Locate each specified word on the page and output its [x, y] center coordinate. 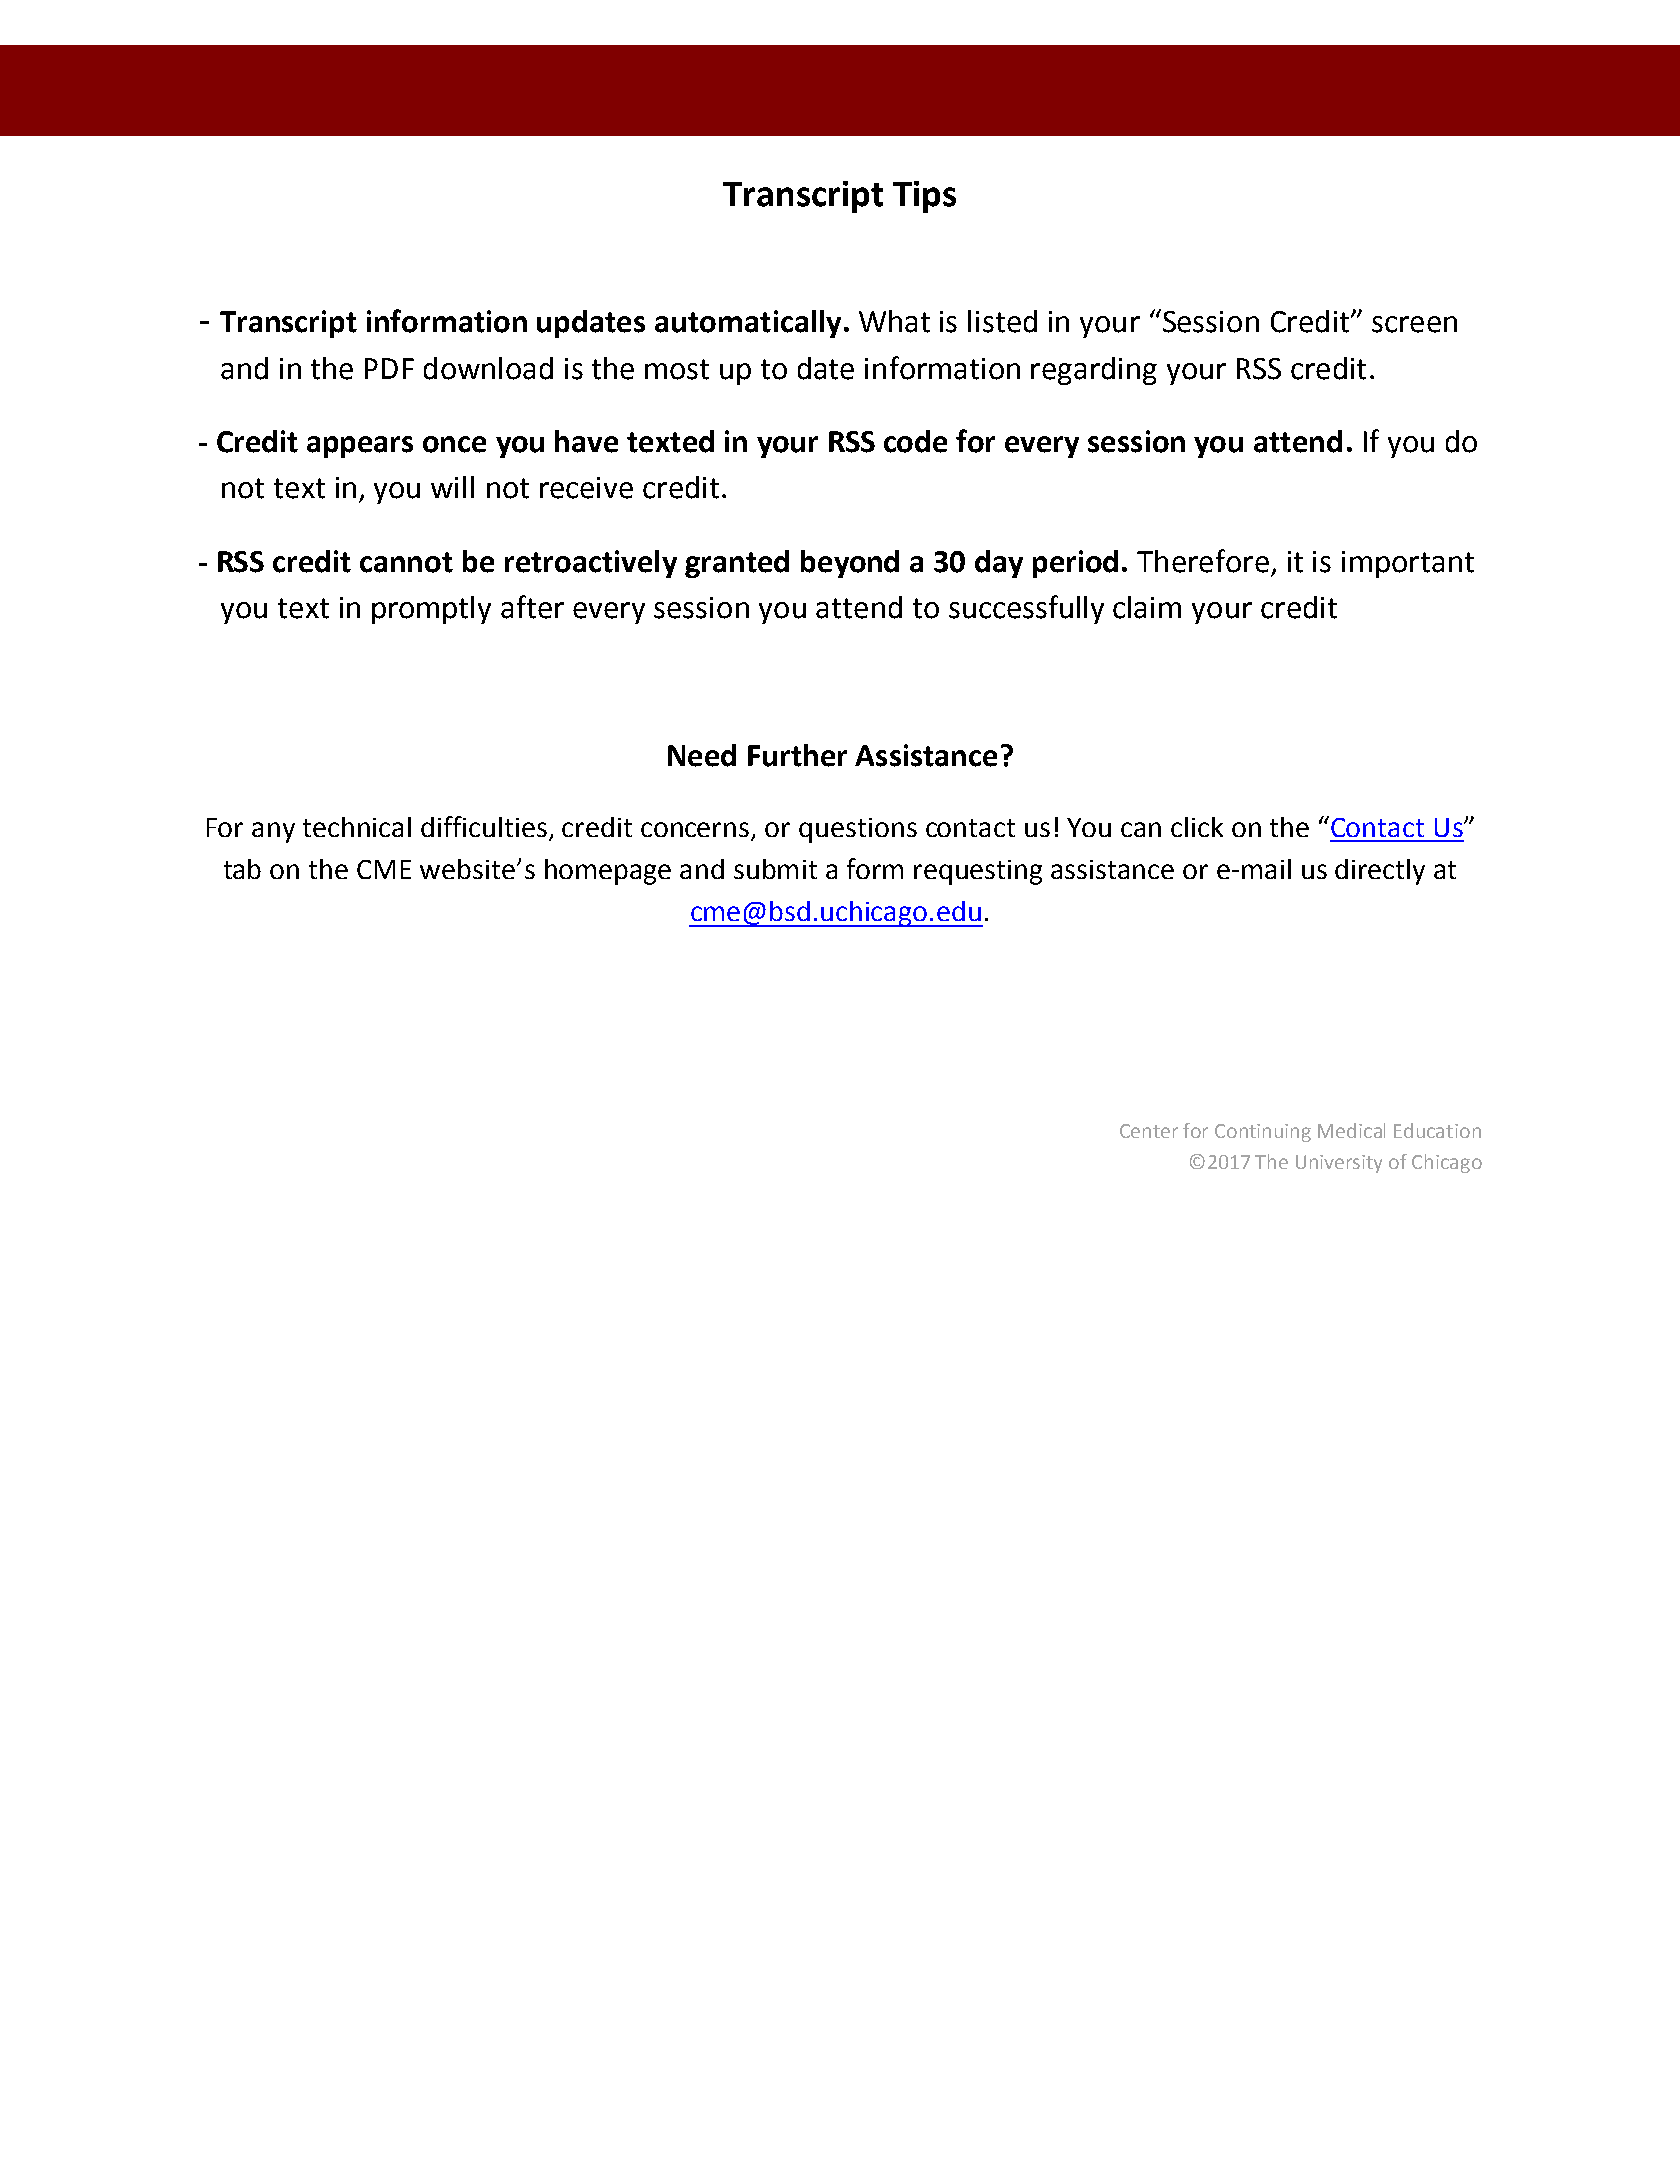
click [1197, 827]
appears [360, 447]
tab [242, 869]
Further [797, 755]
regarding [1094, 371]
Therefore [1203, 561]
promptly [431, 610]
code [915, 441]
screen [1414, 324]
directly [1380, 872]
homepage [608, 872]
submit [775, 869]
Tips [924, 197]
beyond [850, 564]
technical [357, 827]
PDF [389, 368]
